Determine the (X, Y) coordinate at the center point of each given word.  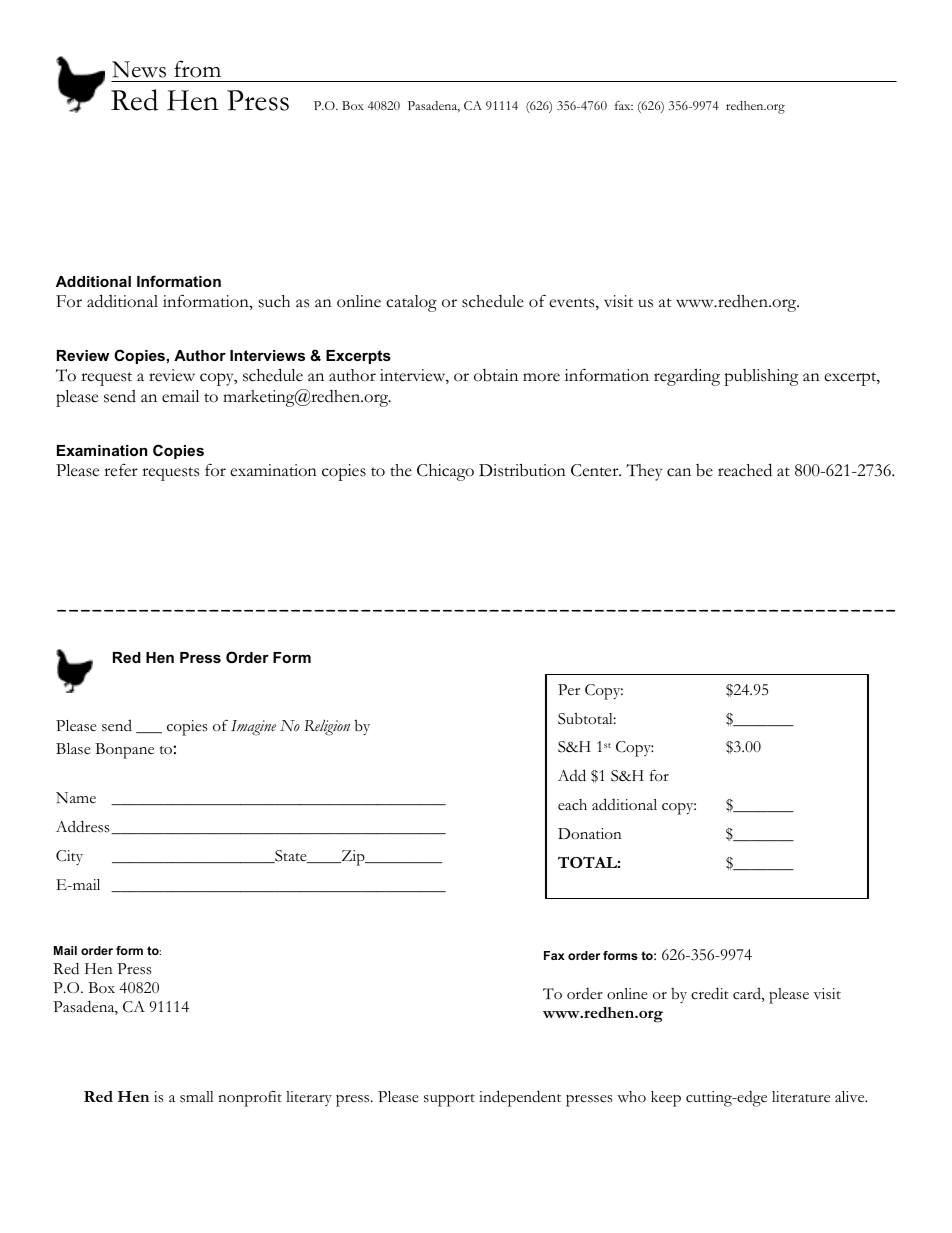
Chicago (445, 472)
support (449, 1100)
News (139, 69)
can (679, 472)
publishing (761, 377)
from (197, 69)
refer (121, 470)
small (197, 1097)
